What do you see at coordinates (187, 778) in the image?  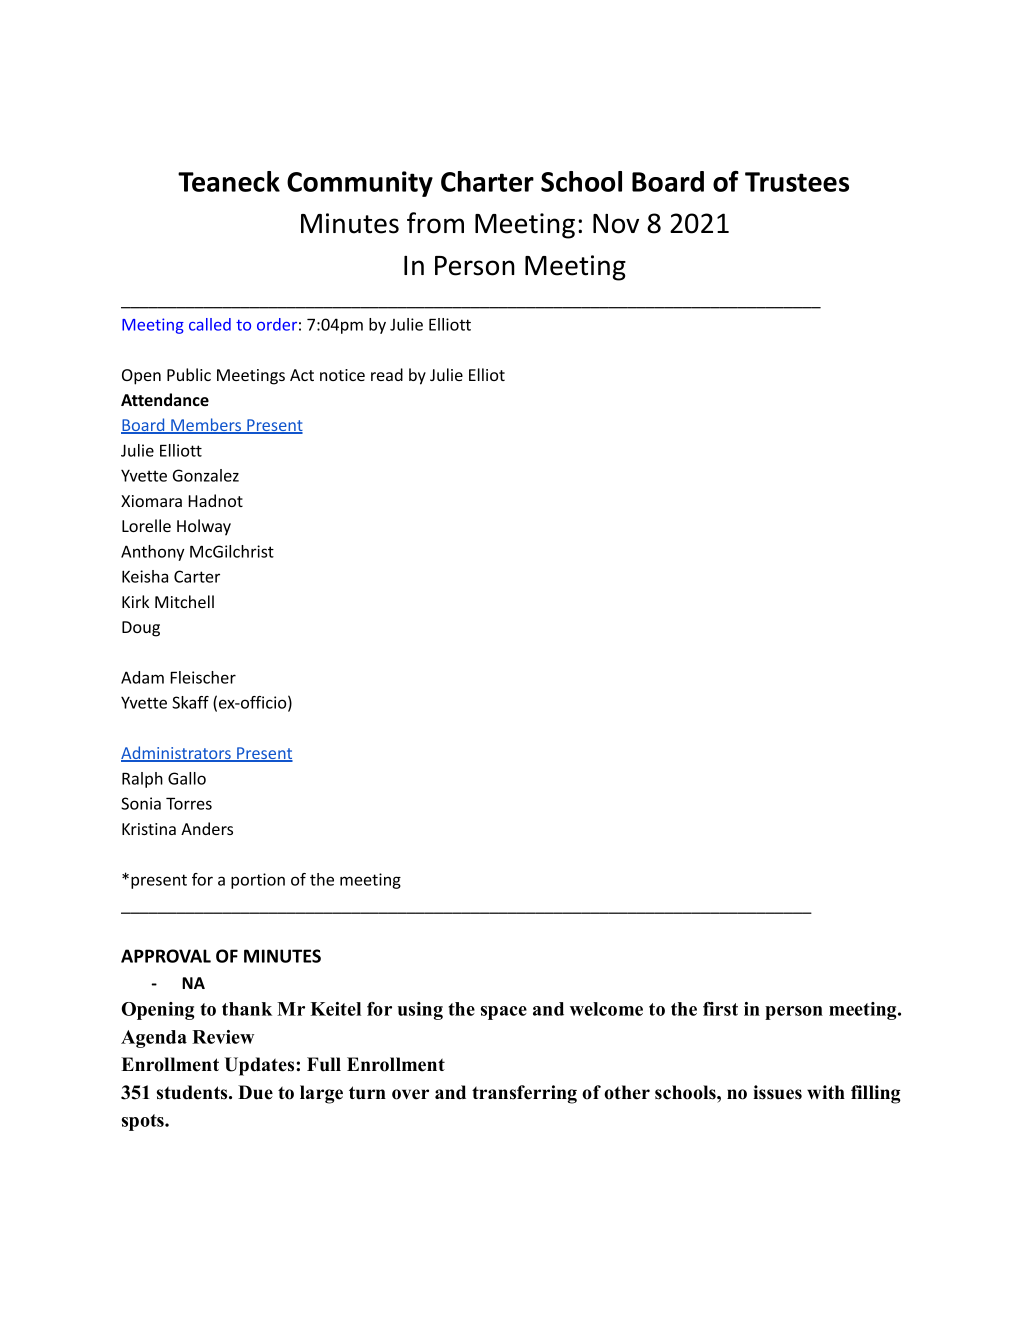 I see `Gallo` at bounding box center [187, 778].
